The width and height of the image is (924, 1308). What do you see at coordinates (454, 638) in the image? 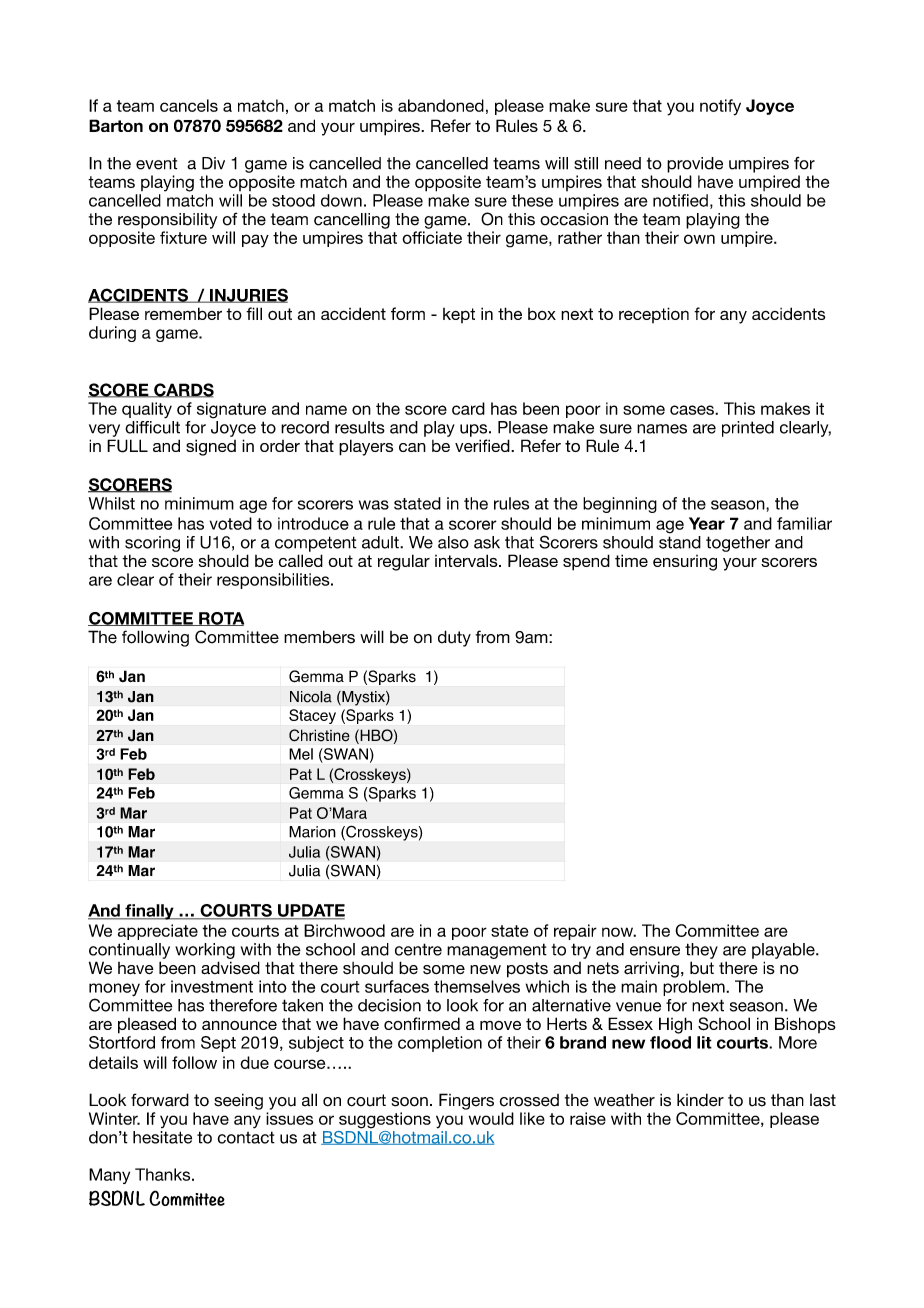
I see `duty` at bounding box center [454, 638].
